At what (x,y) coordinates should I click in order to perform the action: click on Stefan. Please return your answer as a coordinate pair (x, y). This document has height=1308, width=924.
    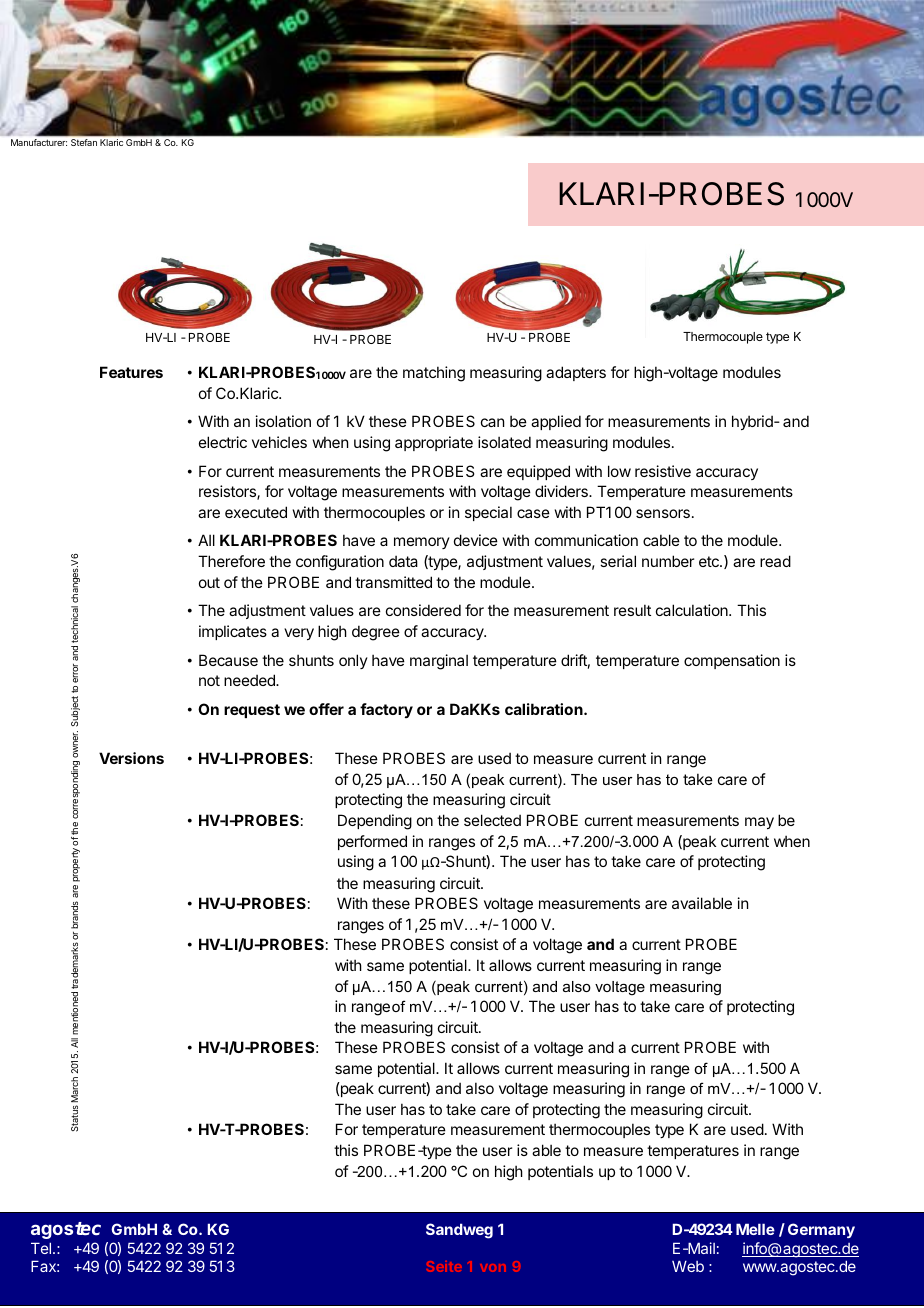
    Looking at the image, I should click on (84, 142).
